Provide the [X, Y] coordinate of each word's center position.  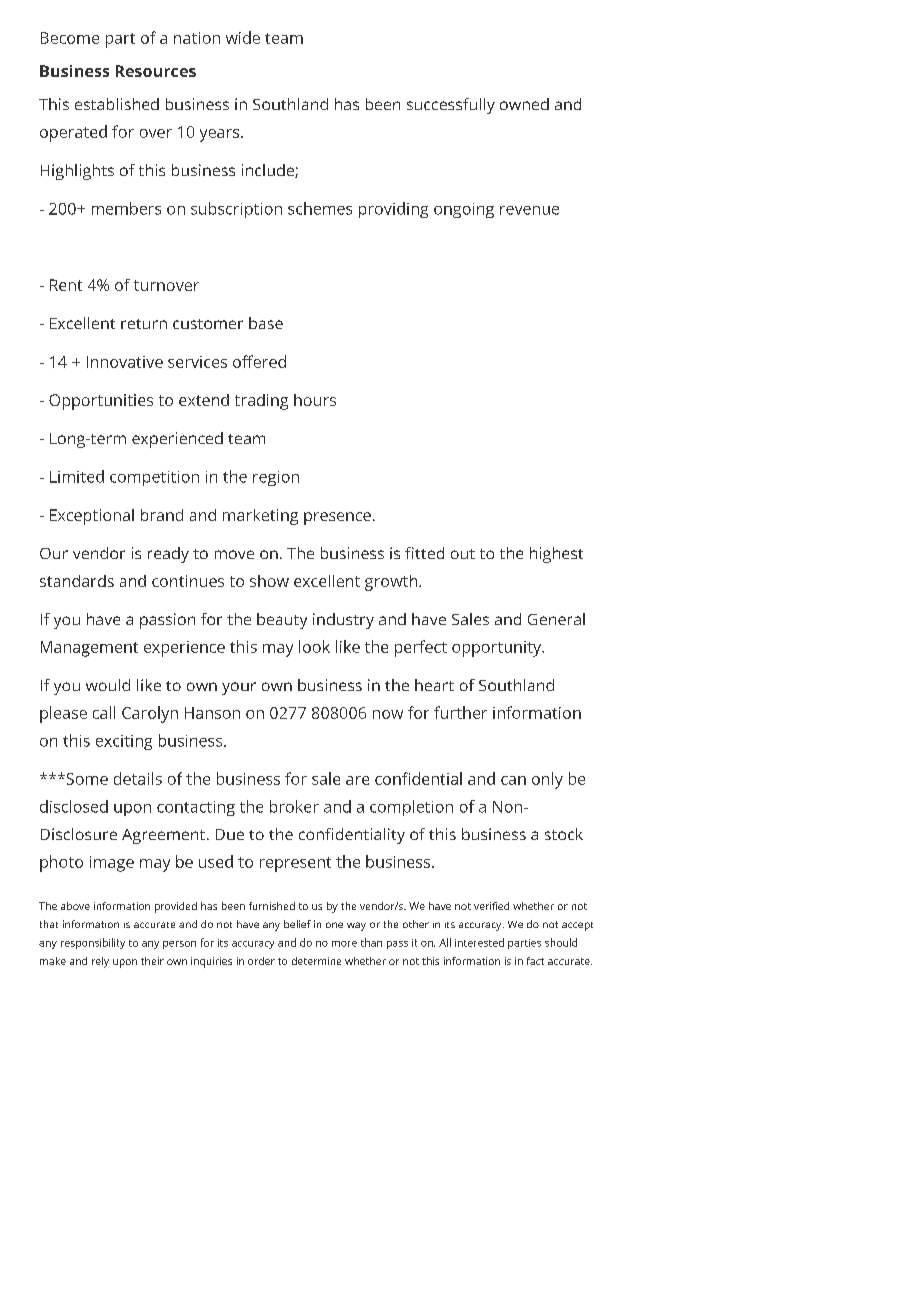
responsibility [93, 943]
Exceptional [92, 517]
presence [337, 518]
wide [243, 37]
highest [556, 555]
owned [524, 104]
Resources [156, 71]
